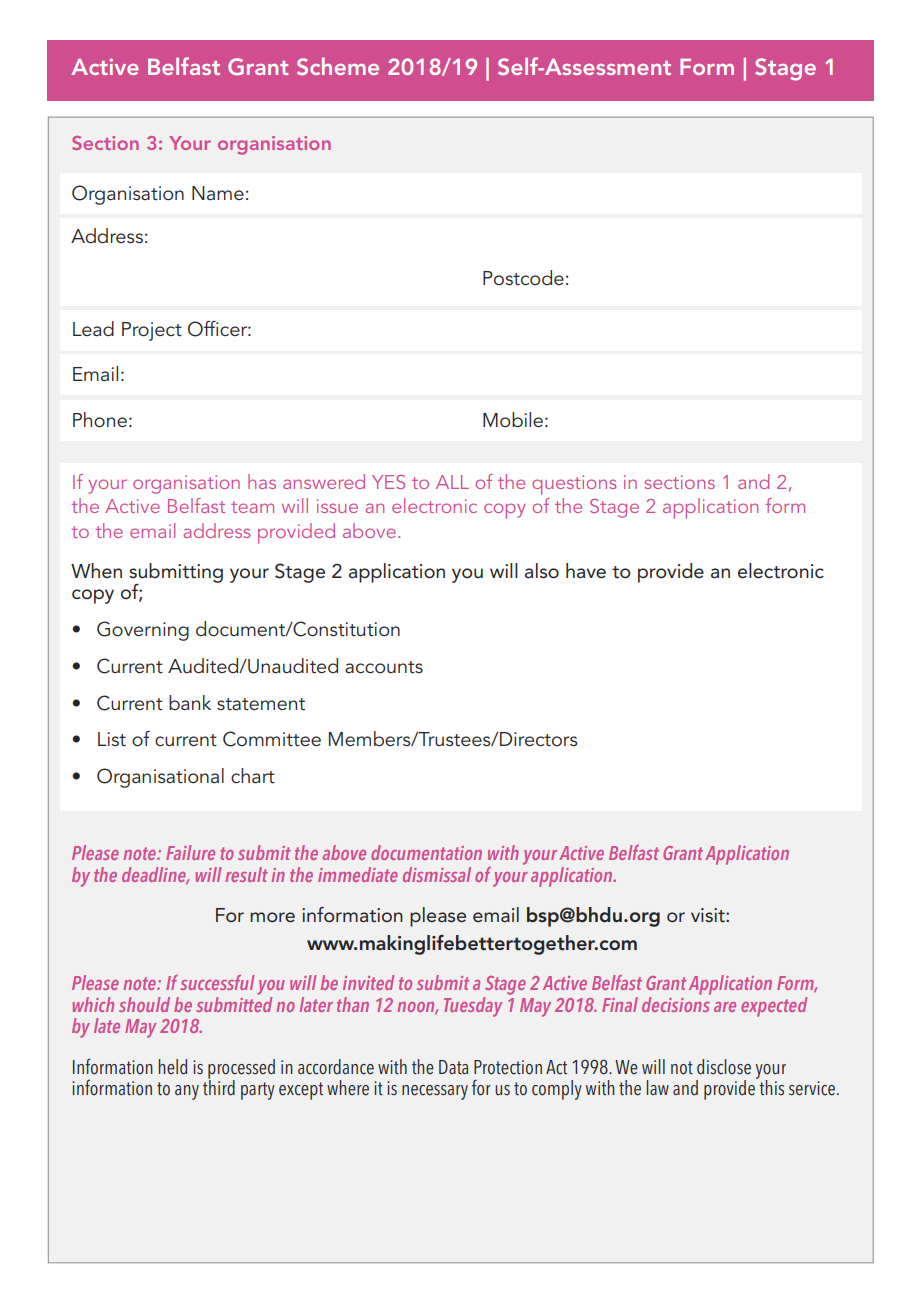  Describe the element at coordinates (190, 852) in the screenshot. I see `Failure` at that location.
